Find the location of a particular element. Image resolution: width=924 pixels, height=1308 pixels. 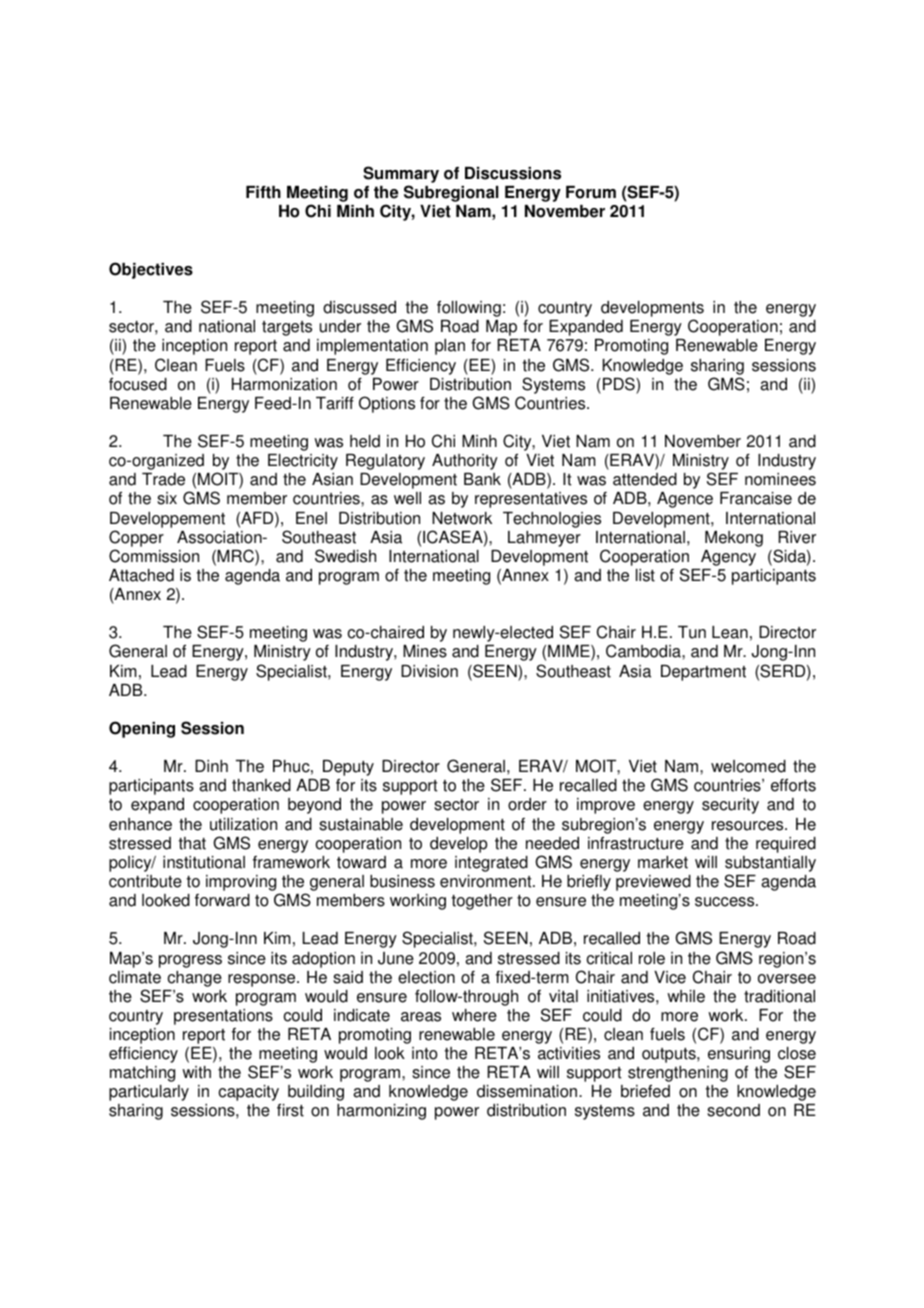

second is located at coordinates (733, 1110).
